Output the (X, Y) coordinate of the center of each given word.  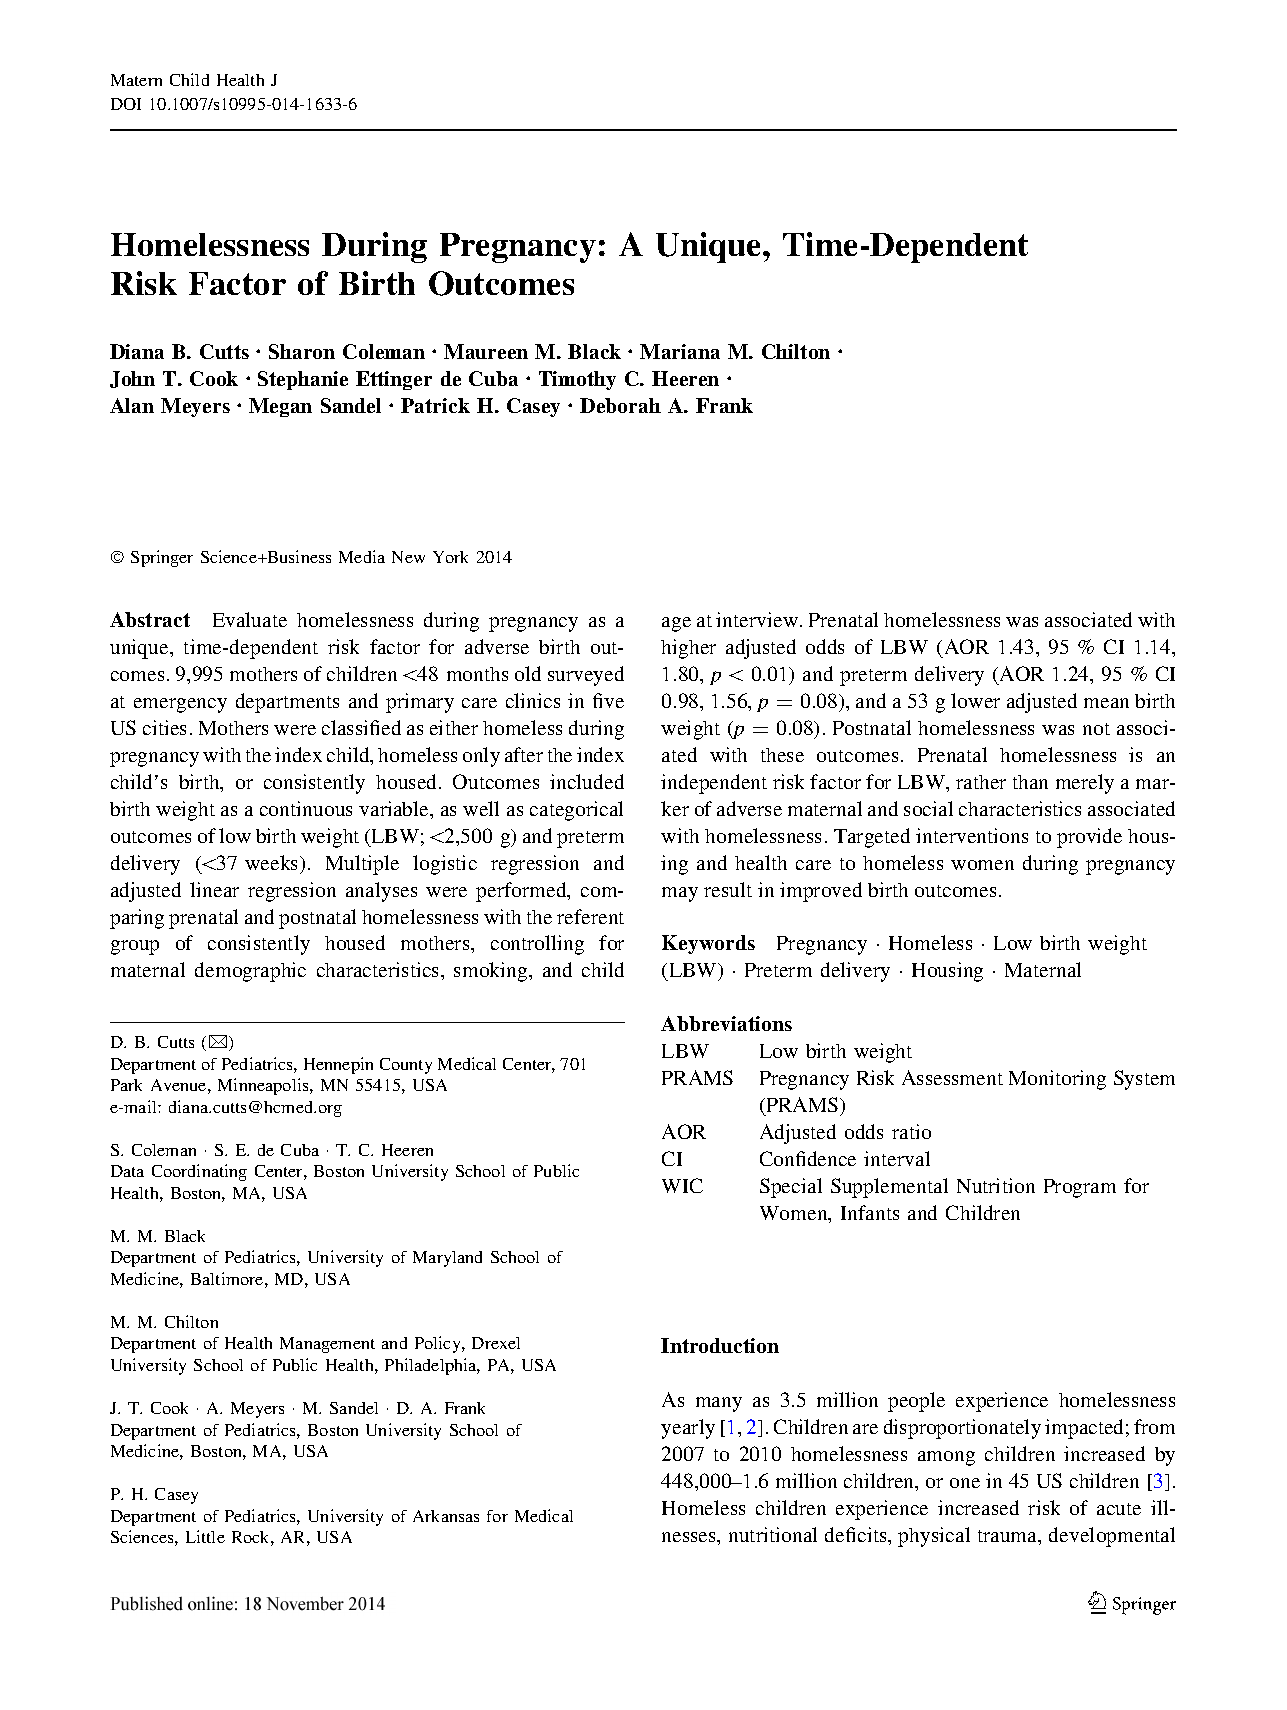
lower (975, 700)
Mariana (680, 351)
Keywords (708, 944)
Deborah (620, 405)
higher (688, 649)
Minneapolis (264, 1086)
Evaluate (250, 619)
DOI (126, 104)
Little (205, 1536)
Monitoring (1057, 1080)
